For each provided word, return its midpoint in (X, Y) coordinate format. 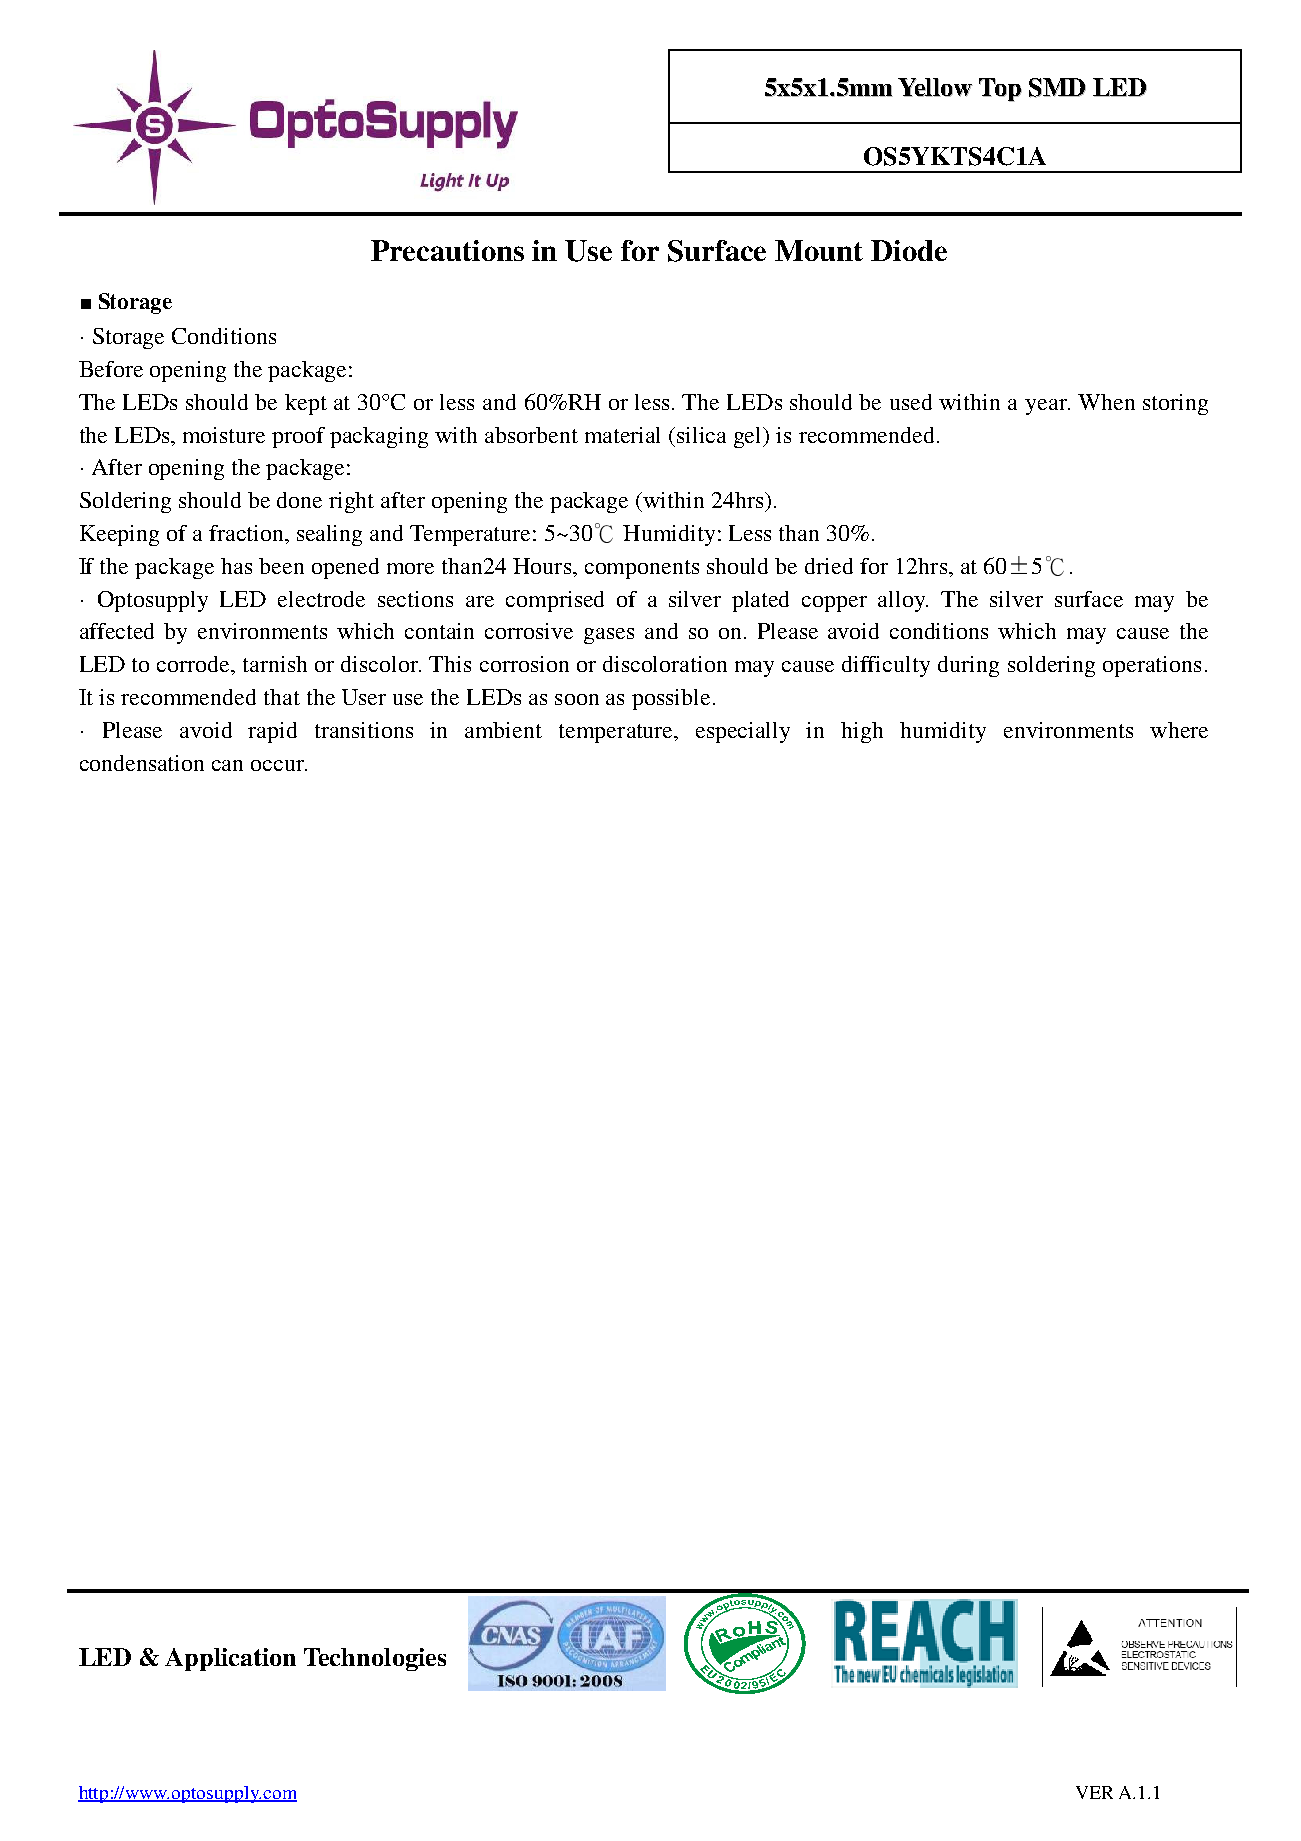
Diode (909, 250)
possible (671, 699)
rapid (272, 732)
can (227, 765)
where (1179, 730)
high (862, 732)
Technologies (375, 1659)
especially (743, 732)
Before (111, 369)
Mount (819, 250)
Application (230, 1659)
